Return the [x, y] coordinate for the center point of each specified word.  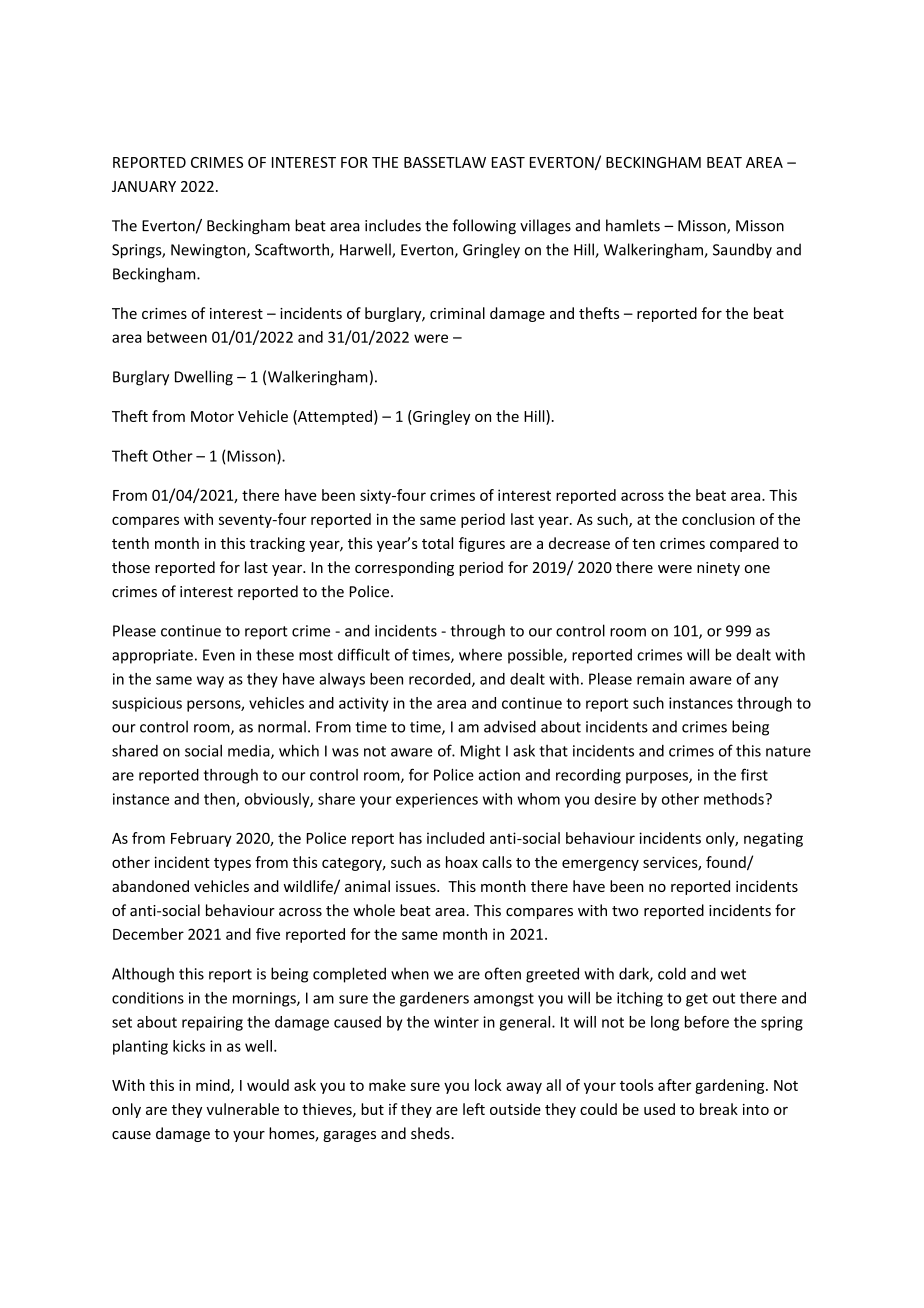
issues [417, 886]
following [484, 226]
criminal [457, 313]
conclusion [718, 519]
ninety [718, 569]
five [268, 934]
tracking [277, 544]
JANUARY [144, 186]
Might [481, 752]
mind [214, 1086]
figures [482, 544]
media [250, 752]
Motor [212, 416]
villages [545, 227]
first [754, 774]
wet [733, 974]
